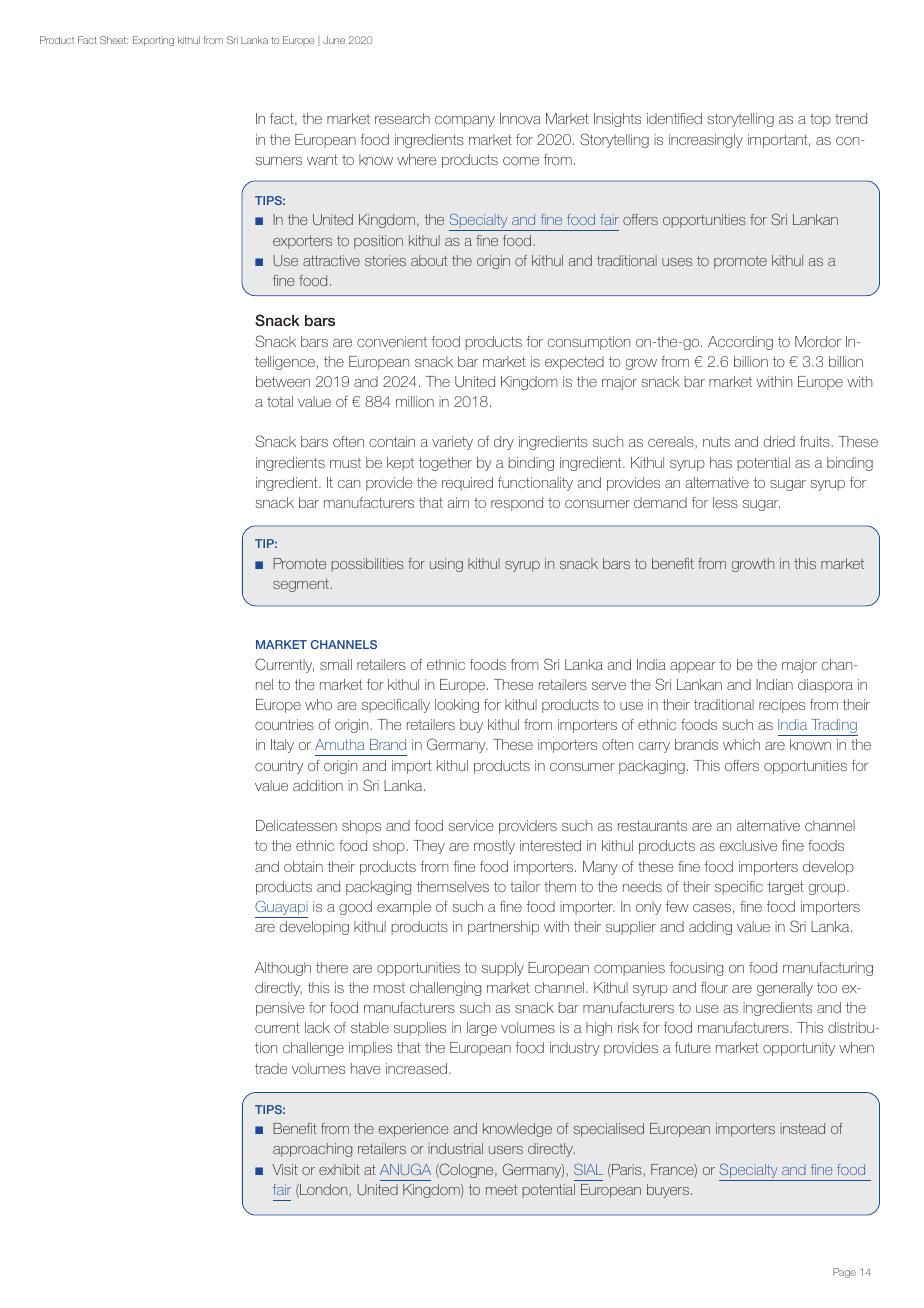 This page has width=924, height=1308. I want to click on Visit, so click(285, 1169).
